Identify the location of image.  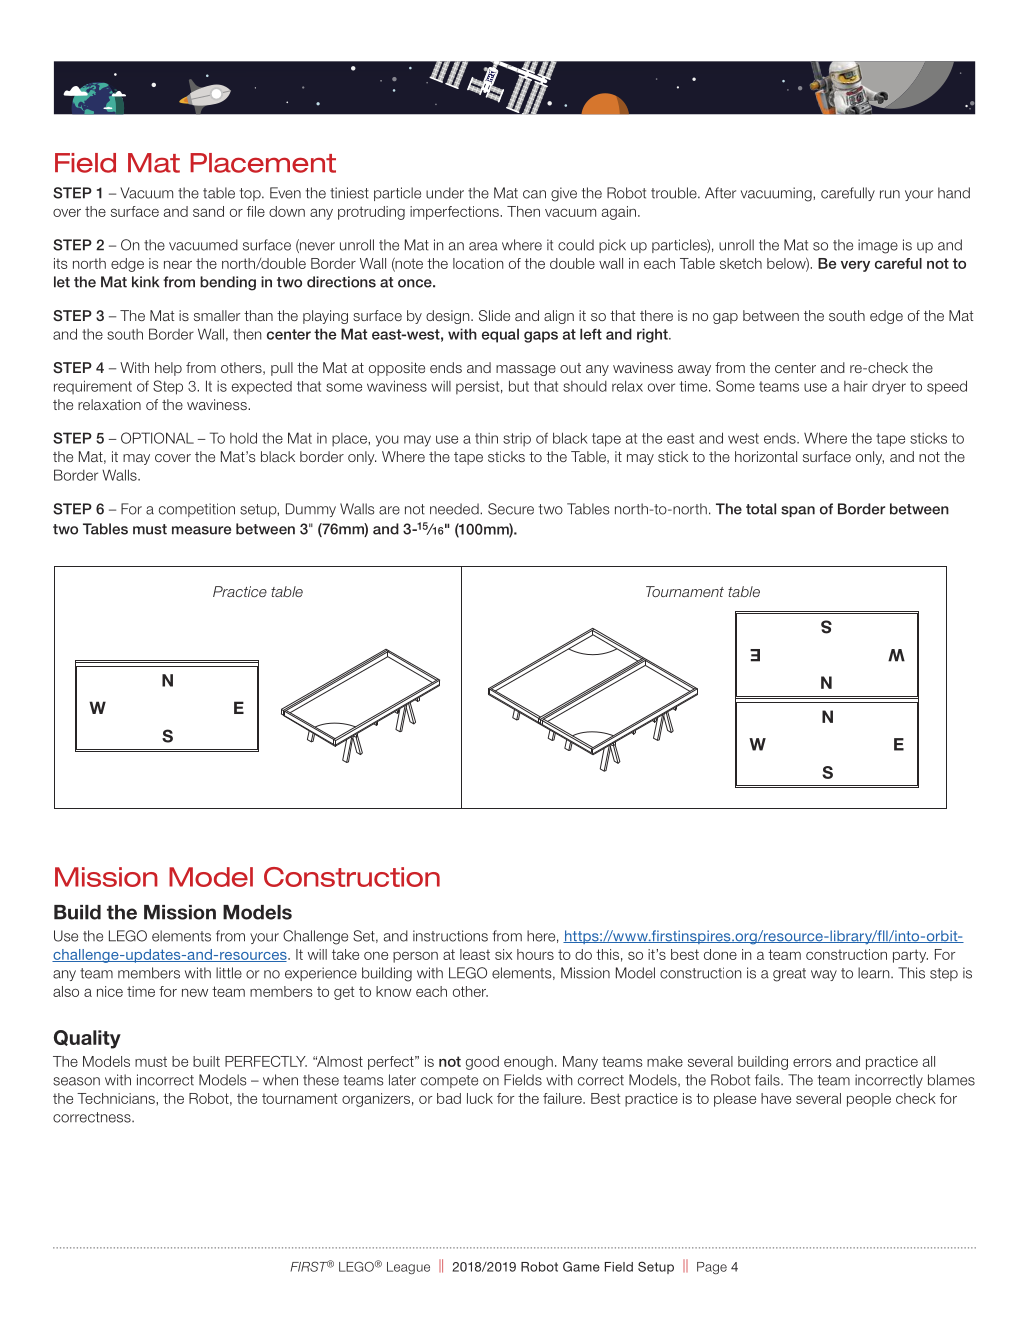
(878, 246).
